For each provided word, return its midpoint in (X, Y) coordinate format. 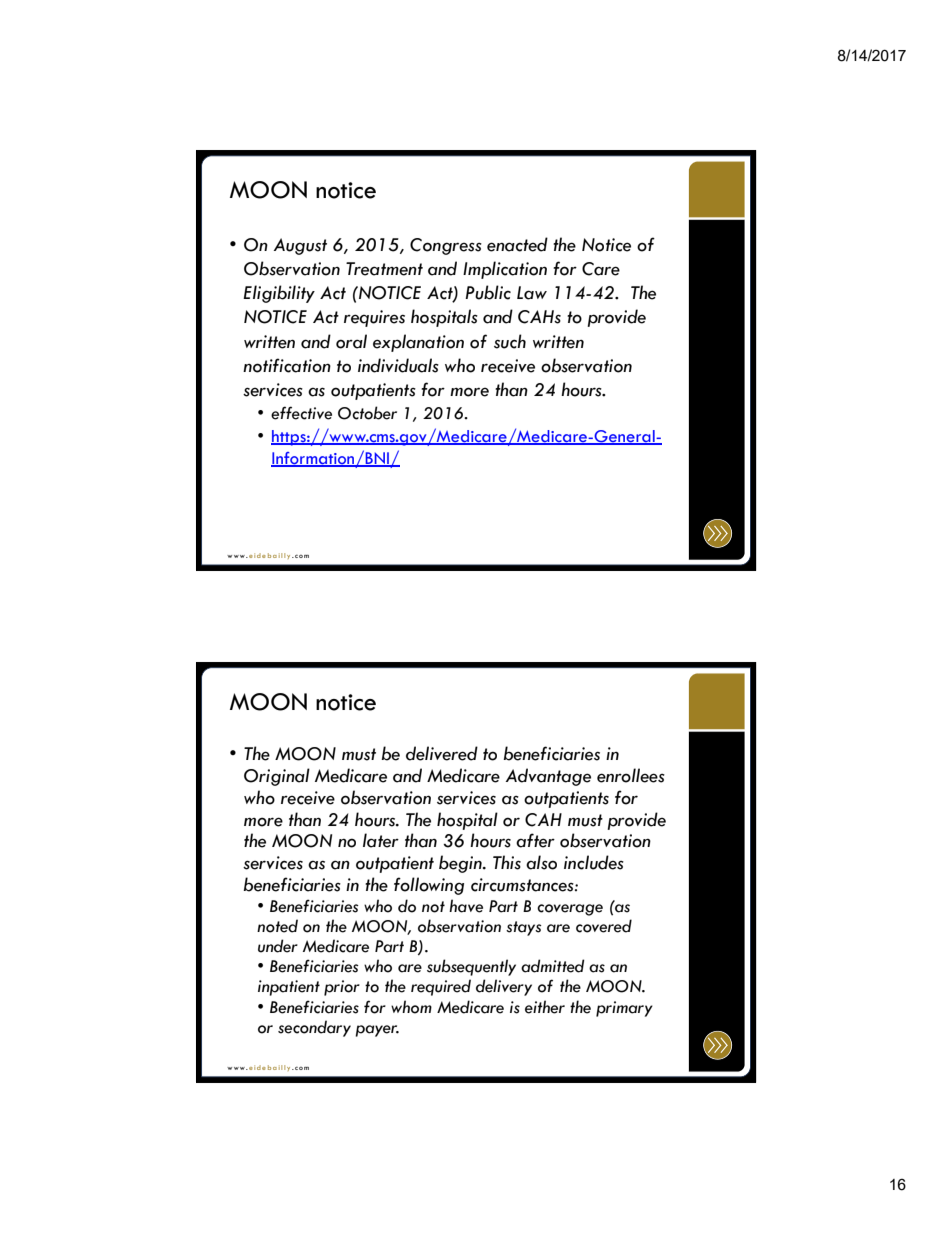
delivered (442, 753)
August (300, 246)
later (381, 840)
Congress (446, 246)
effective (301, 413)
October (367, 413)
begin (461, 864)
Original (277, 777)
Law (532, 293)
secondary (314, 1028)
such (510, 341)
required (441, 987)
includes (594, 862)
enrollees (631, 775)
